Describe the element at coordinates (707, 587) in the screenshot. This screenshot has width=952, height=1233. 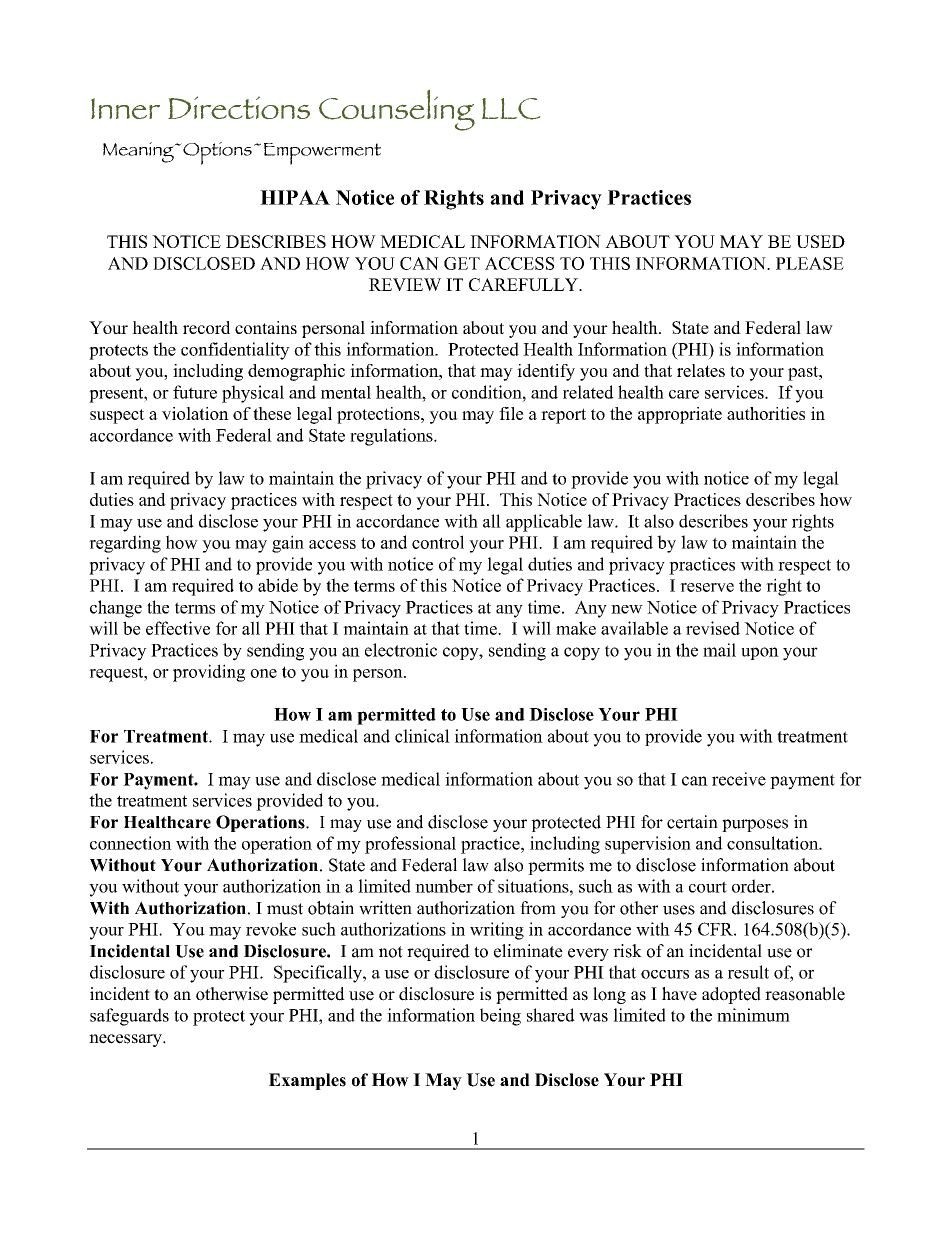
I see `reserve` at that location.
